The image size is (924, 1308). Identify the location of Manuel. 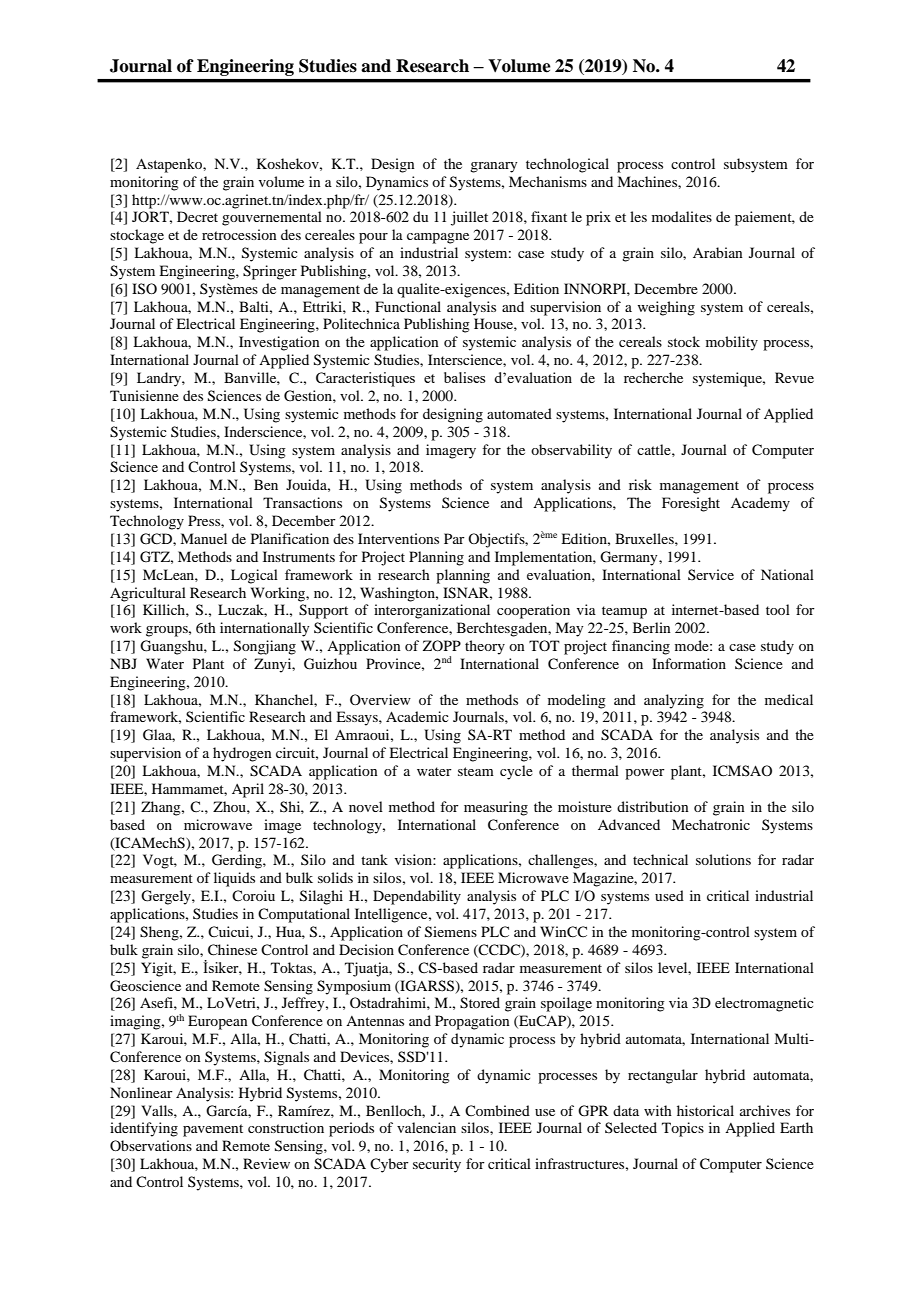
(203, 538).
